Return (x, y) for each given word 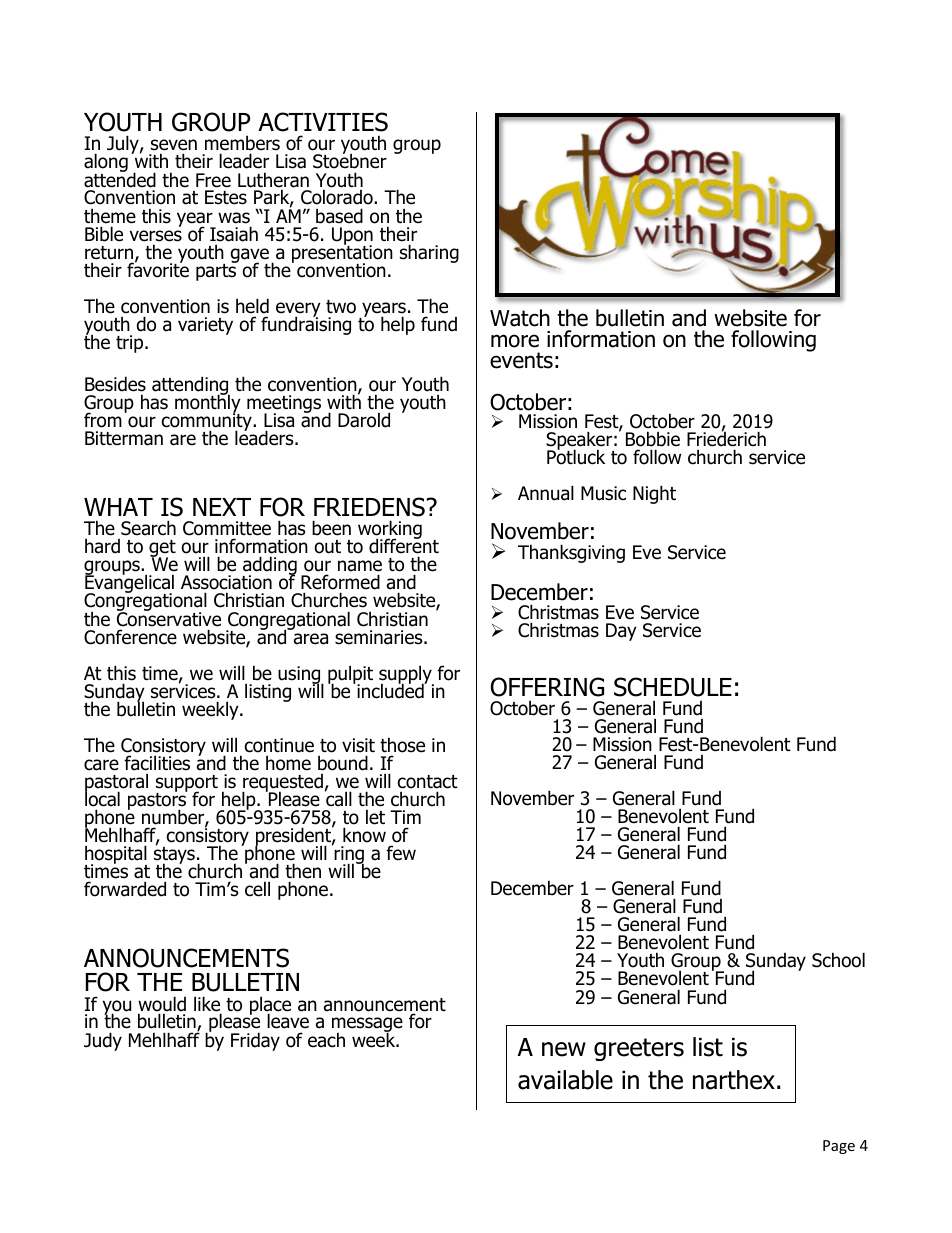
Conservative (169, 618)
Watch (520, 318)
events (521, 360)
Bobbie (653, 439)
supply (406, 675)
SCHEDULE (673, 687)
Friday (255, 1041)
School (838, 960)
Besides (115, 384)
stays (174, 856)
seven (174, 146)
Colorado (338, 197)
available (565, 1080)
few (401, 853)
